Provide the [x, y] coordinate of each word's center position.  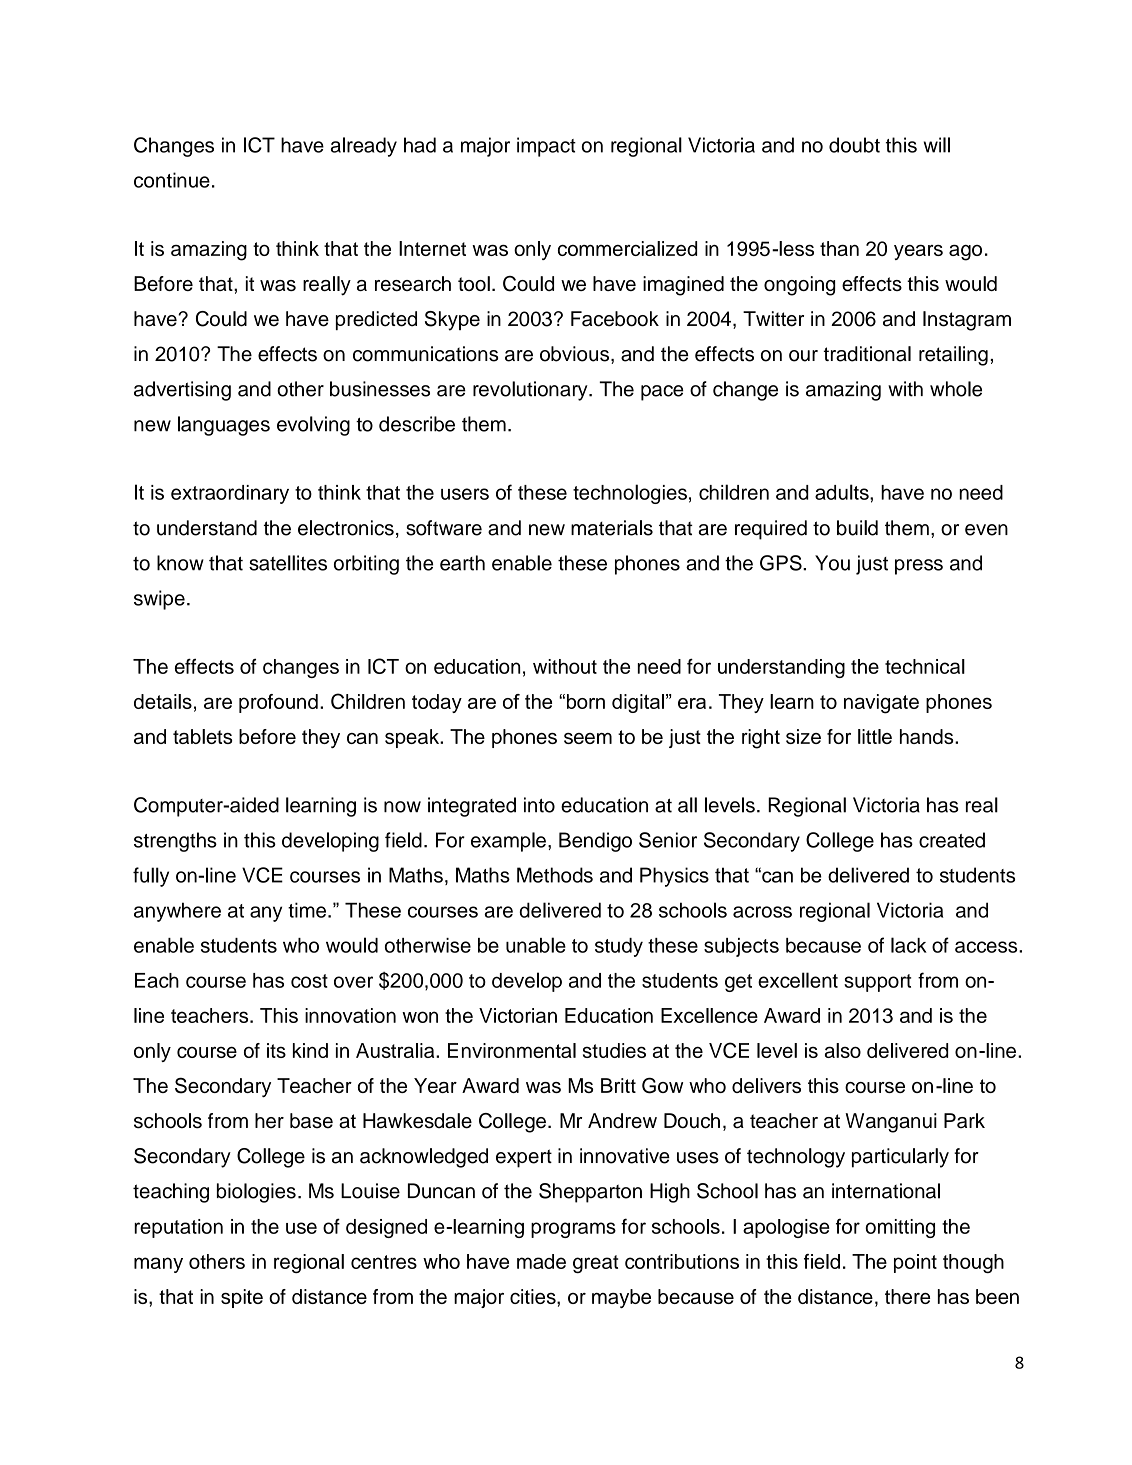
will [937, 145]
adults [843, 492]
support [877, 983]
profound [278, 703]
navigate [881, 704]
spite [242, 1298]
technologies [630, 494]
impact [546, 147]
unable [536, 945]
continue [172, 180]
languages [224, 426]
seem [588, 738]
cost [309, 981]
